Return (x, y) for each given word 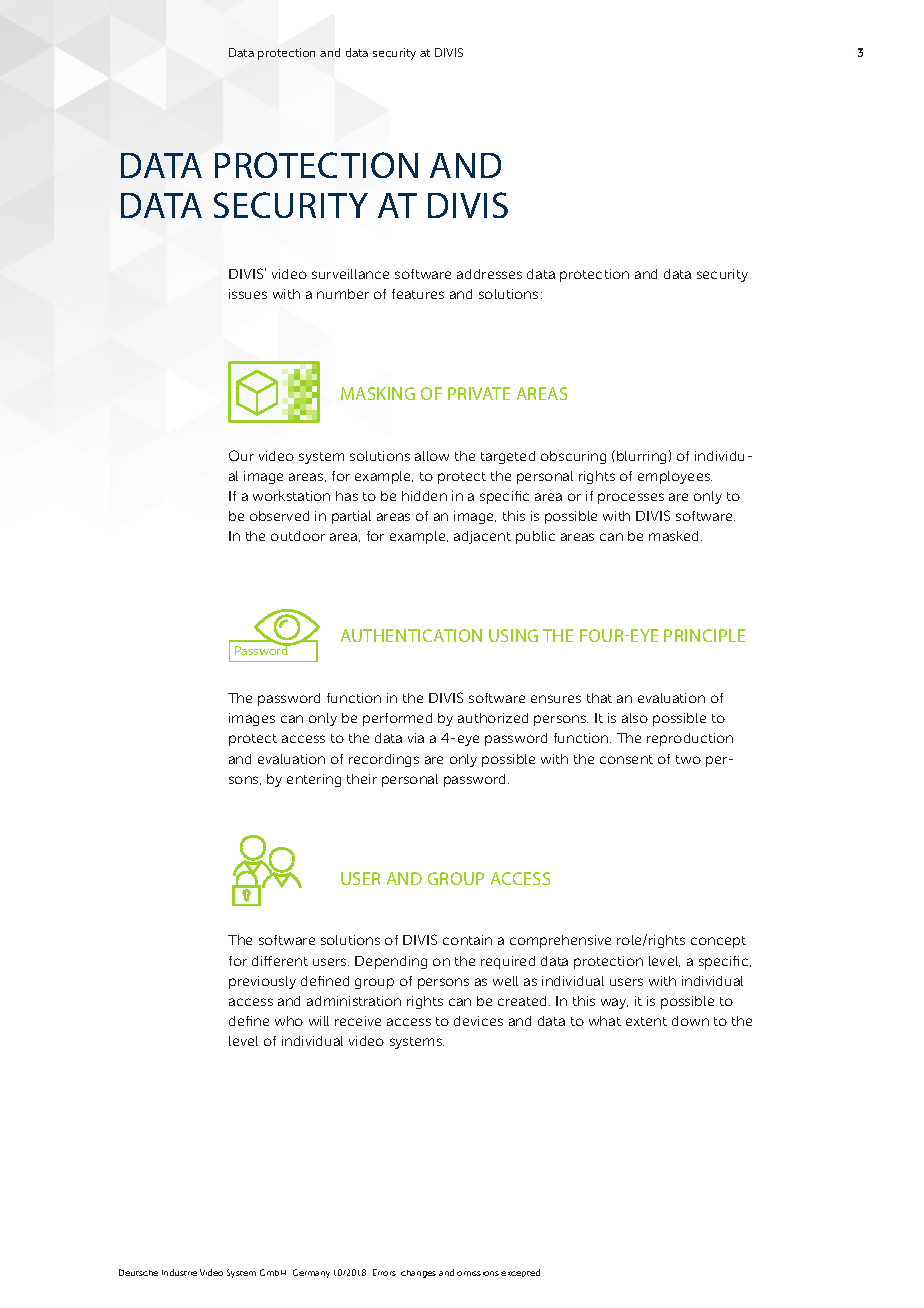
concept (718, 942)
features (418, 294)
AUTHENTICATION (411, 635)
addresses (489, 274)
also (635, 718)
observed (279, 516)
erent (289, 961)
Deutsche (138, 1272)
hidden (424, 496)
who (289, 1021)
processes (631, 498)
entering (314, 780)
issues (248, 294)
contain (467, 940)
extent (646, 1021)
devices (478, 1021)
